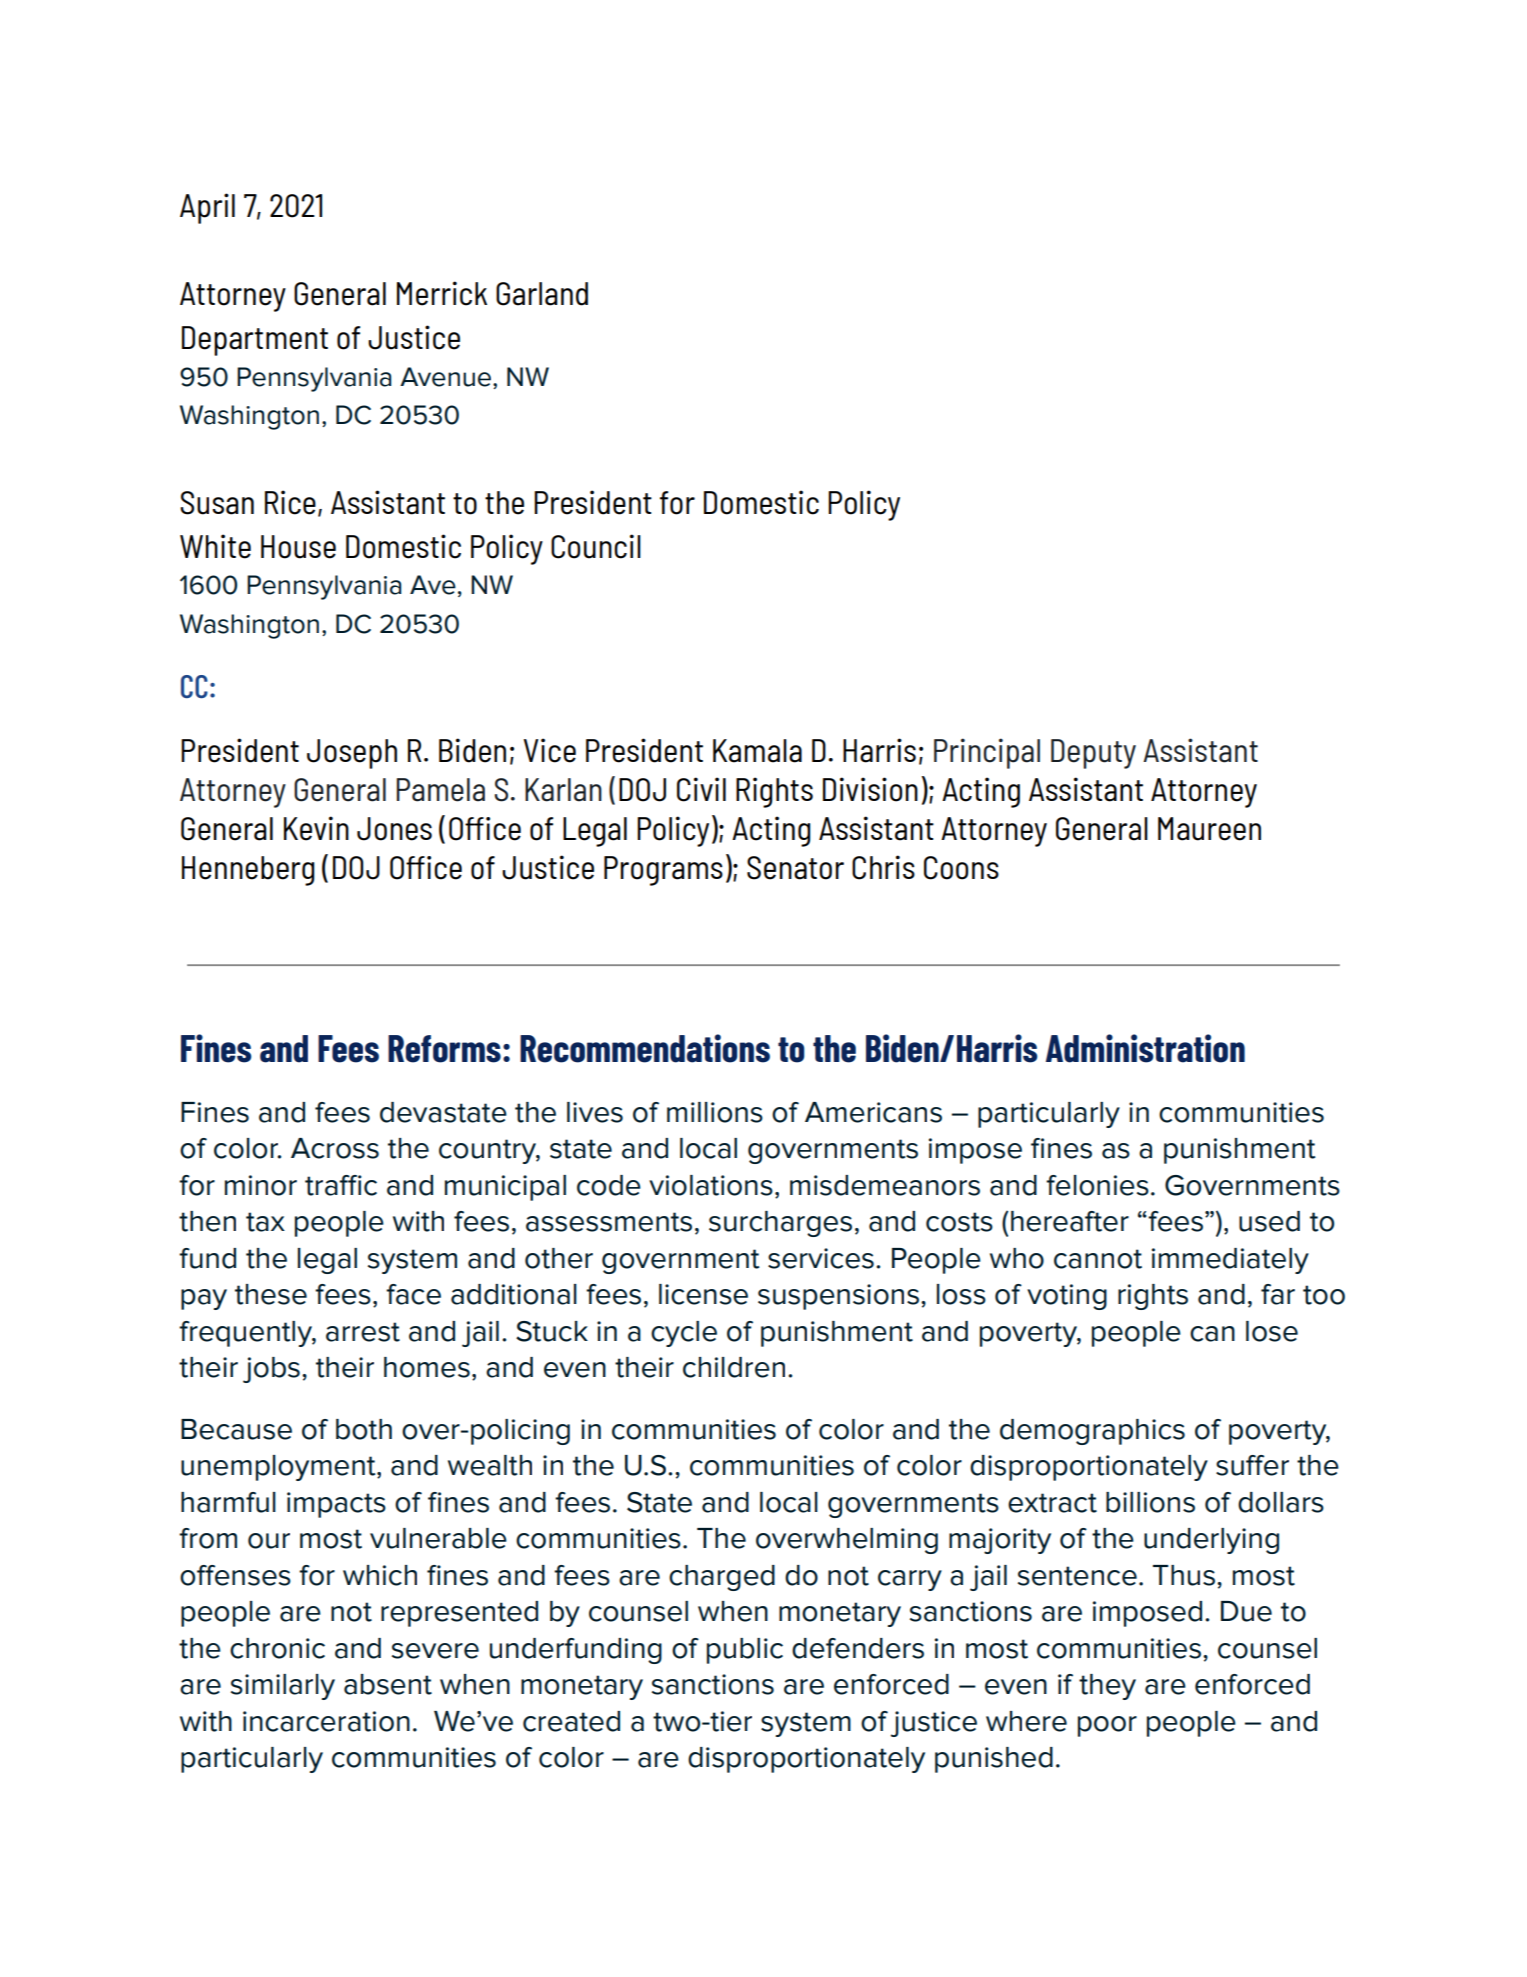 The width and height of the screenshot is (1527, 1977). I want to click on Deputy, so click(1093, 754).
